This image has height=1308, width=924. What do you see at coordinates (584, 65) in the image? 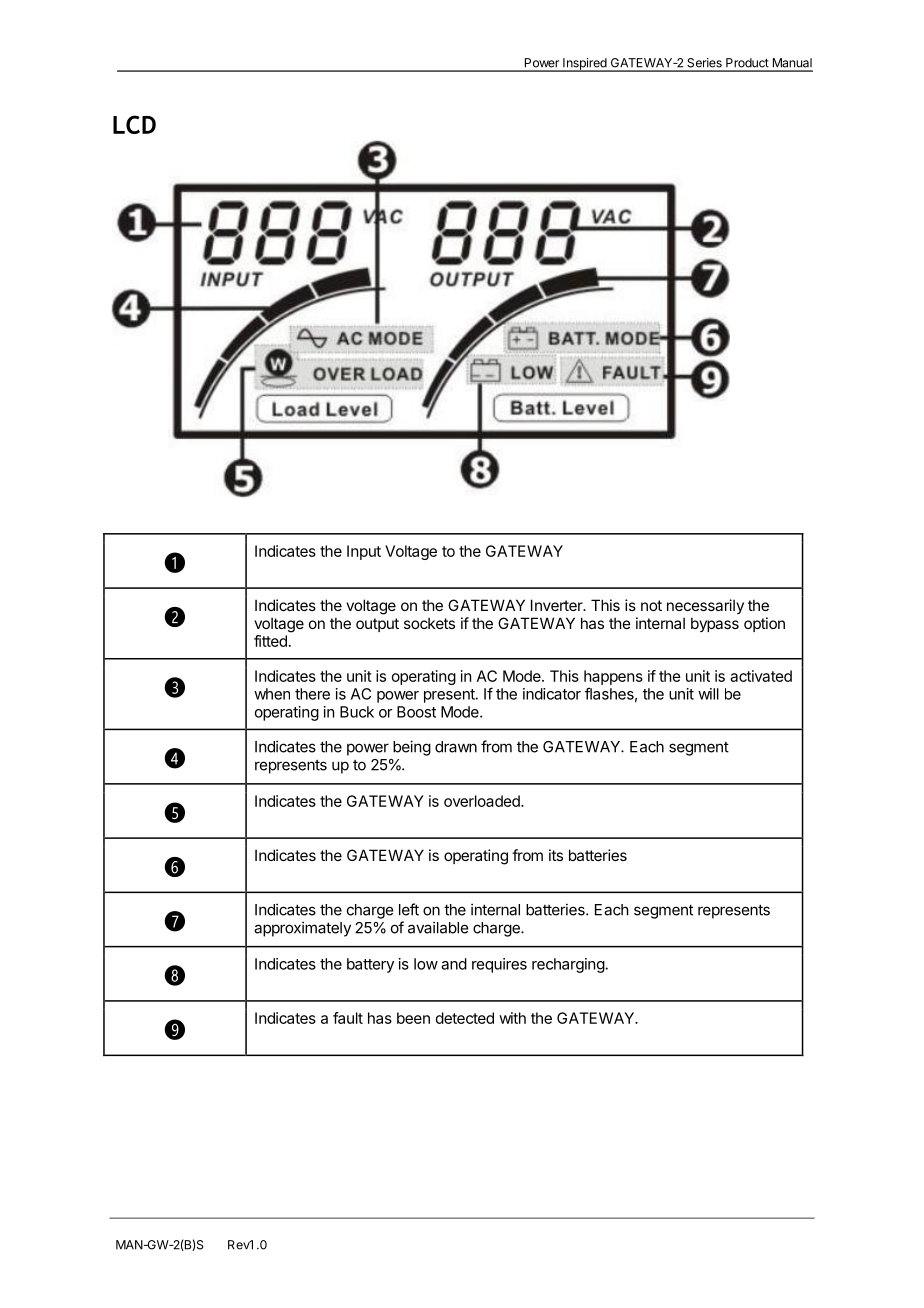
I see `Inspired` at bounding box center [584, 65].
